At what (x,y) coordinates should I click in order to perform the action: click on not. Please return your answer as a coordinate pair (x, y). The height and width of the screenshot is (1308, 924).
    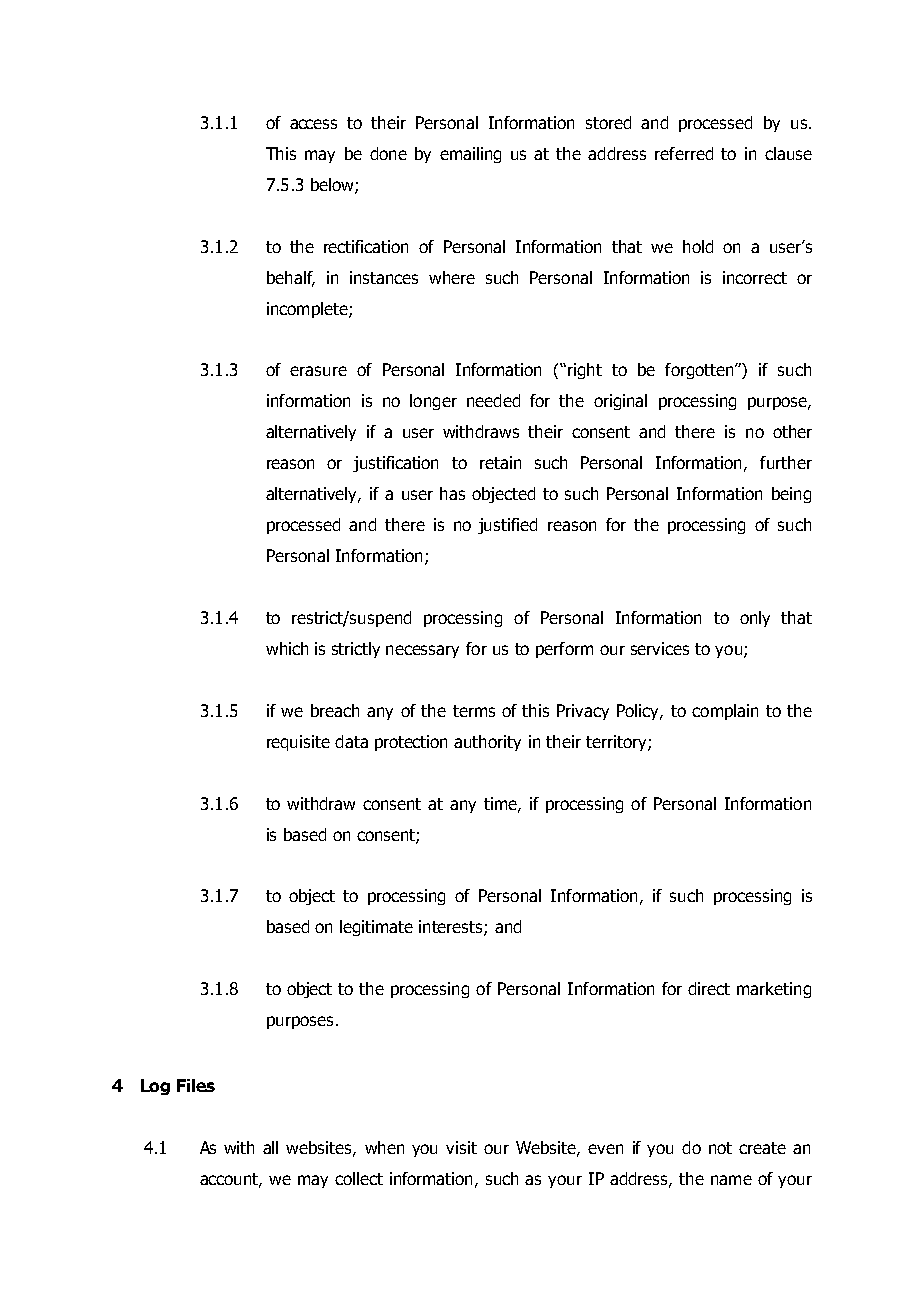
    Looking at the image, I should click on (720, 1148).
